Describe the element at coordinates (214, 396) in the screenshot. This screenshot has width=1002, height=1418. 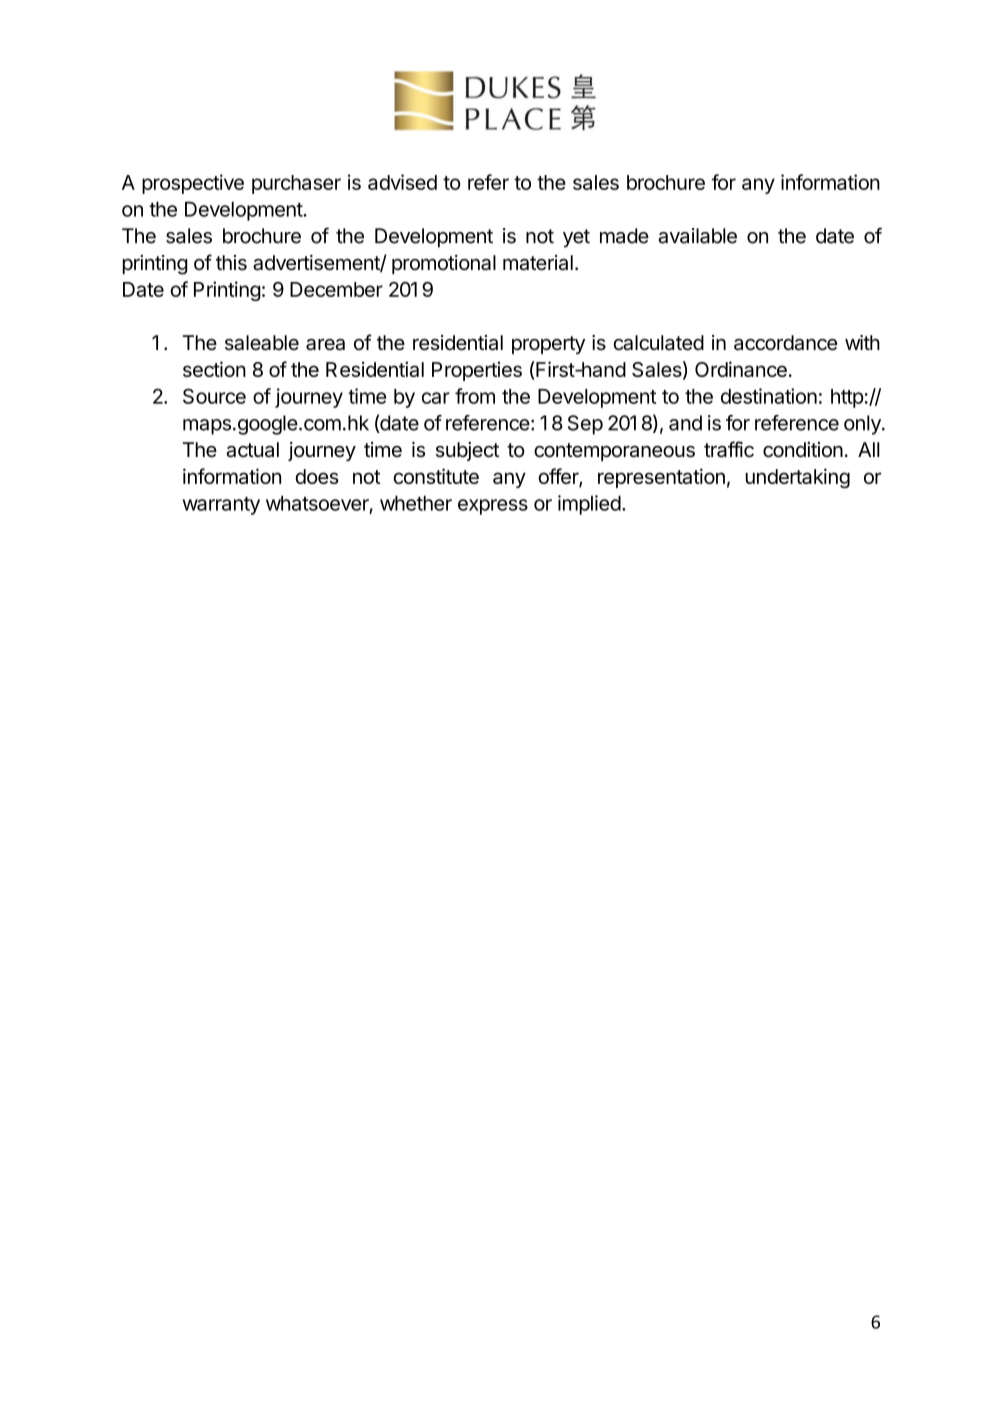
I see `Source` at that location.
